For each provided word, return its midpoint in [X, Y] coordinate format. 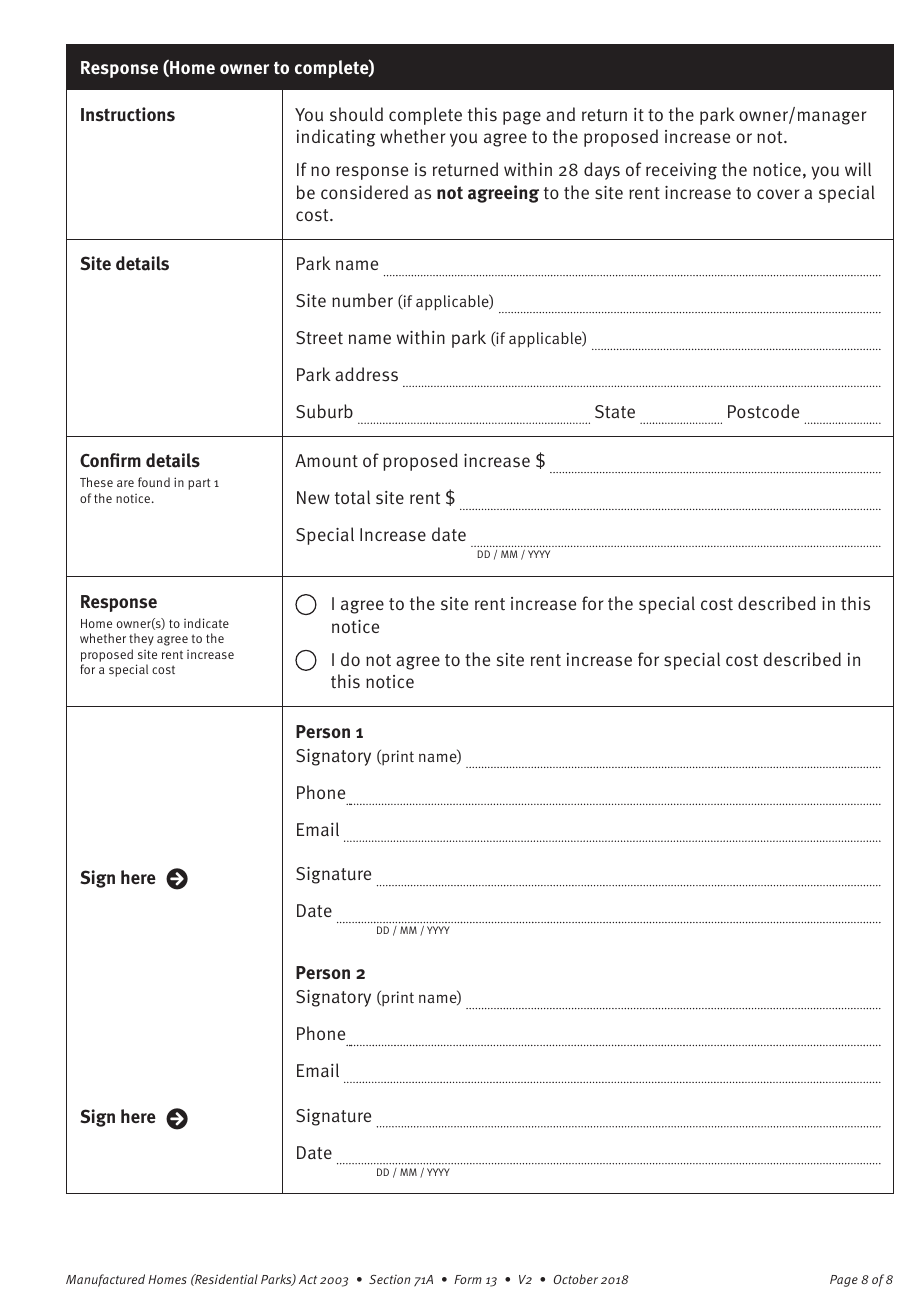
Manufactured [105, 1280]
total [352, 497]
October [576, 1279]
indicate [206, 623]
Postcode [763, 411]
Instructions [128, 114]
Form [468, 1279]
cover [778, 194]
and [560, 114]
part [199, 484]
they [141, 639]
